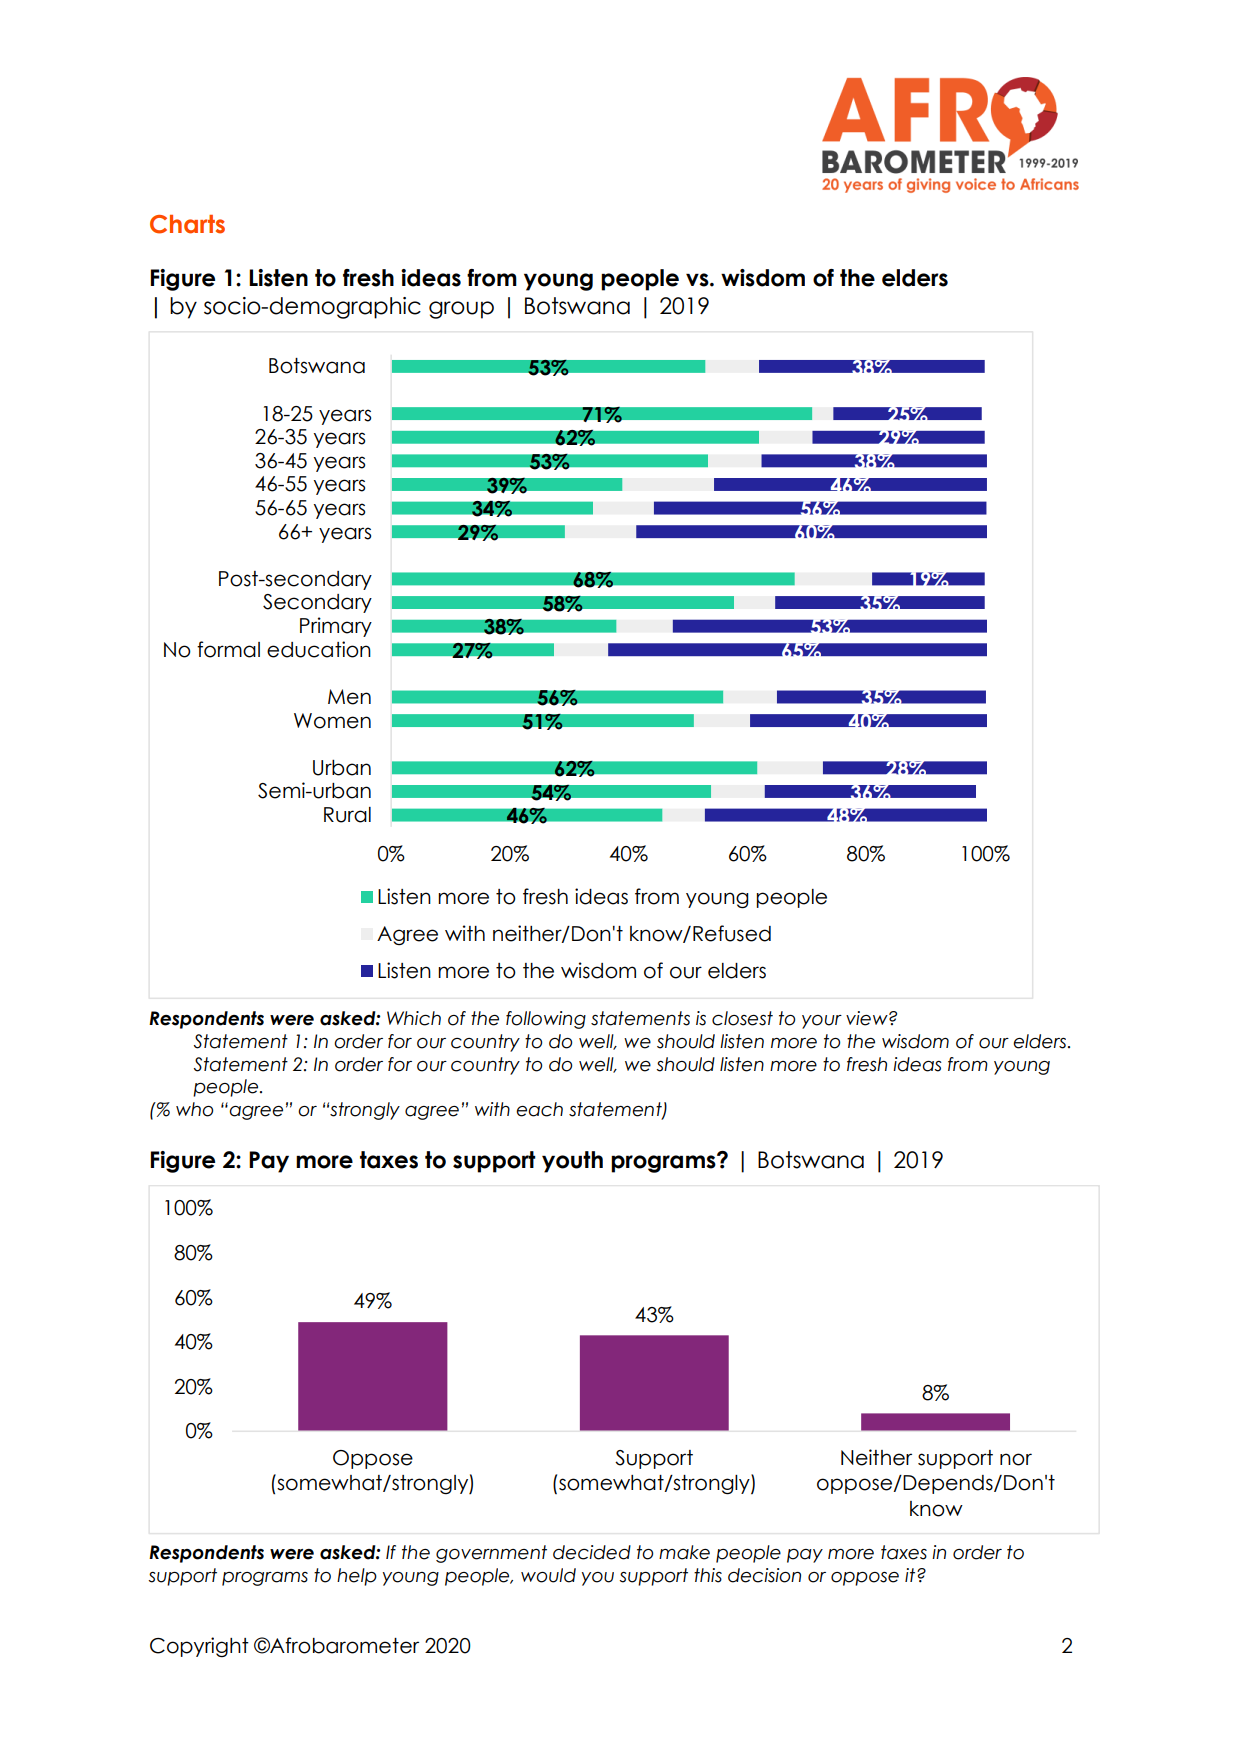 This screenshot has height=1744, width=1233. I want to click on Rural, so click(347, 815).
